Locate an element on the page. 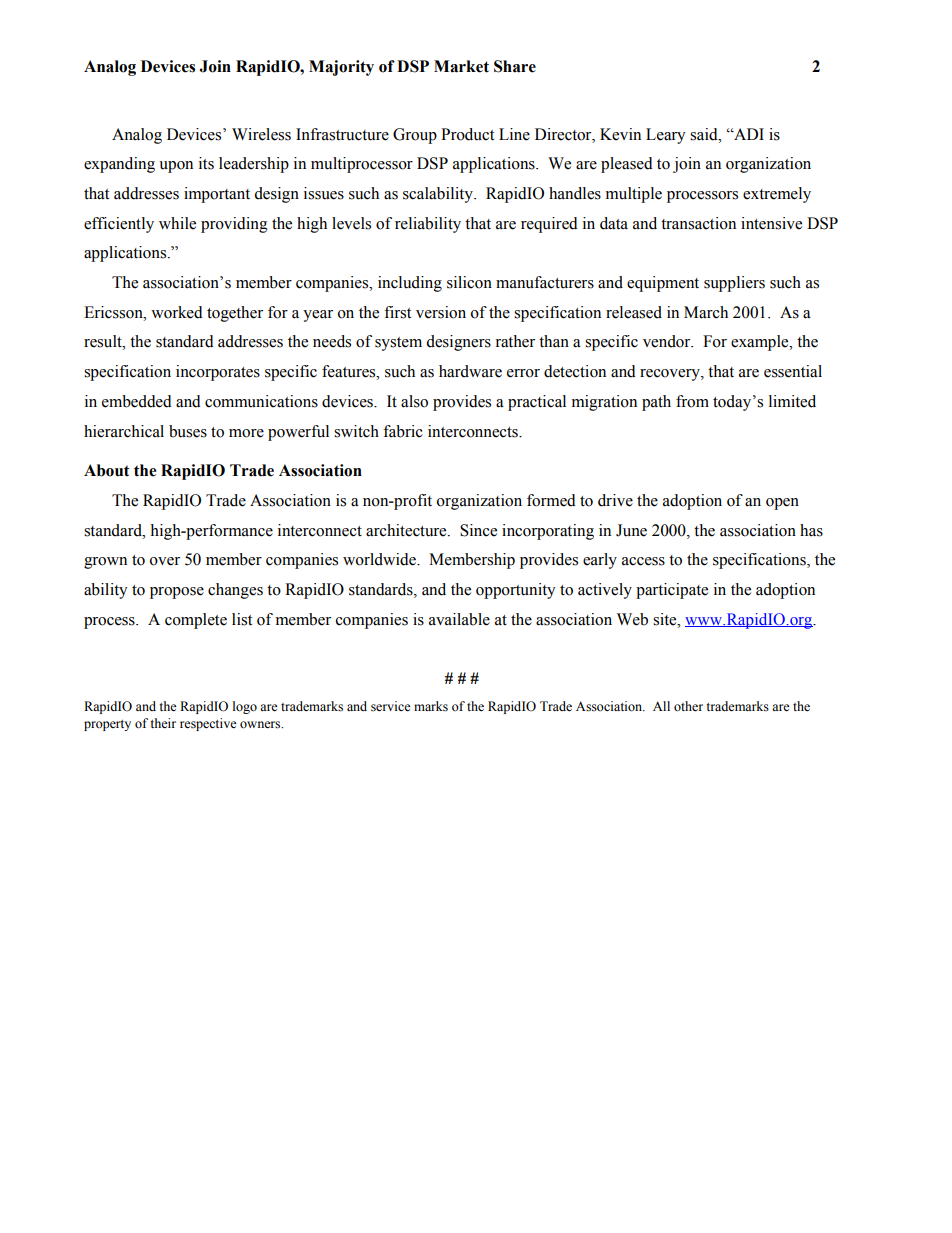 The image size is (952, 1233). service is located at coordinates (391, 706).
